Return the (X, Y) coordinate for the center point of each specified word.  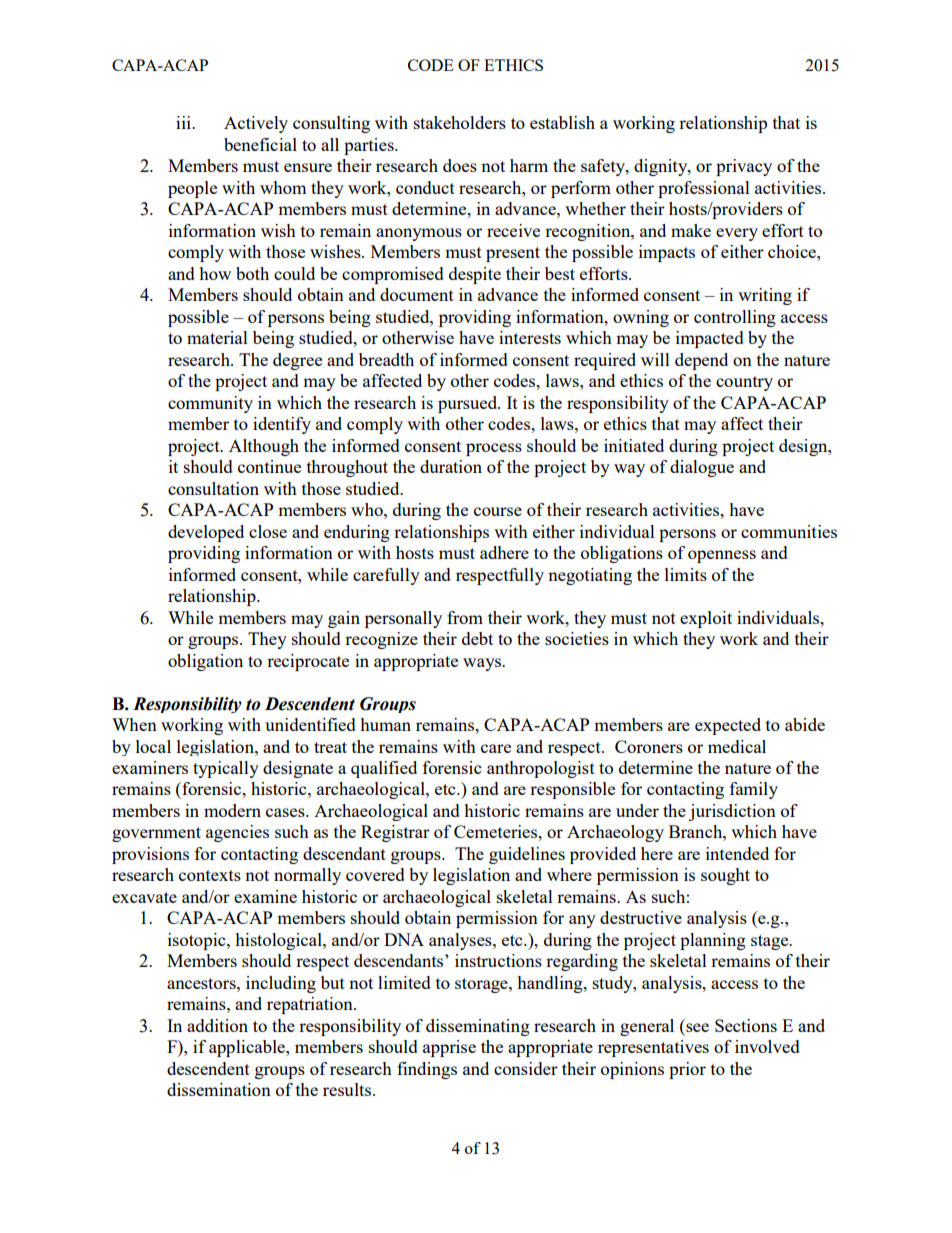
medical (737, 746)
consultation (213, 488)
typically (226, 769)
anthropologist (541, 769)
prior (687, 1070)
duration (451, 466)
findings (427, 1070)
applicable (248, 1048)
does (460, 165)
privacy (744, 167)
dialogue (702, 468)
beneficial (260, 144)
